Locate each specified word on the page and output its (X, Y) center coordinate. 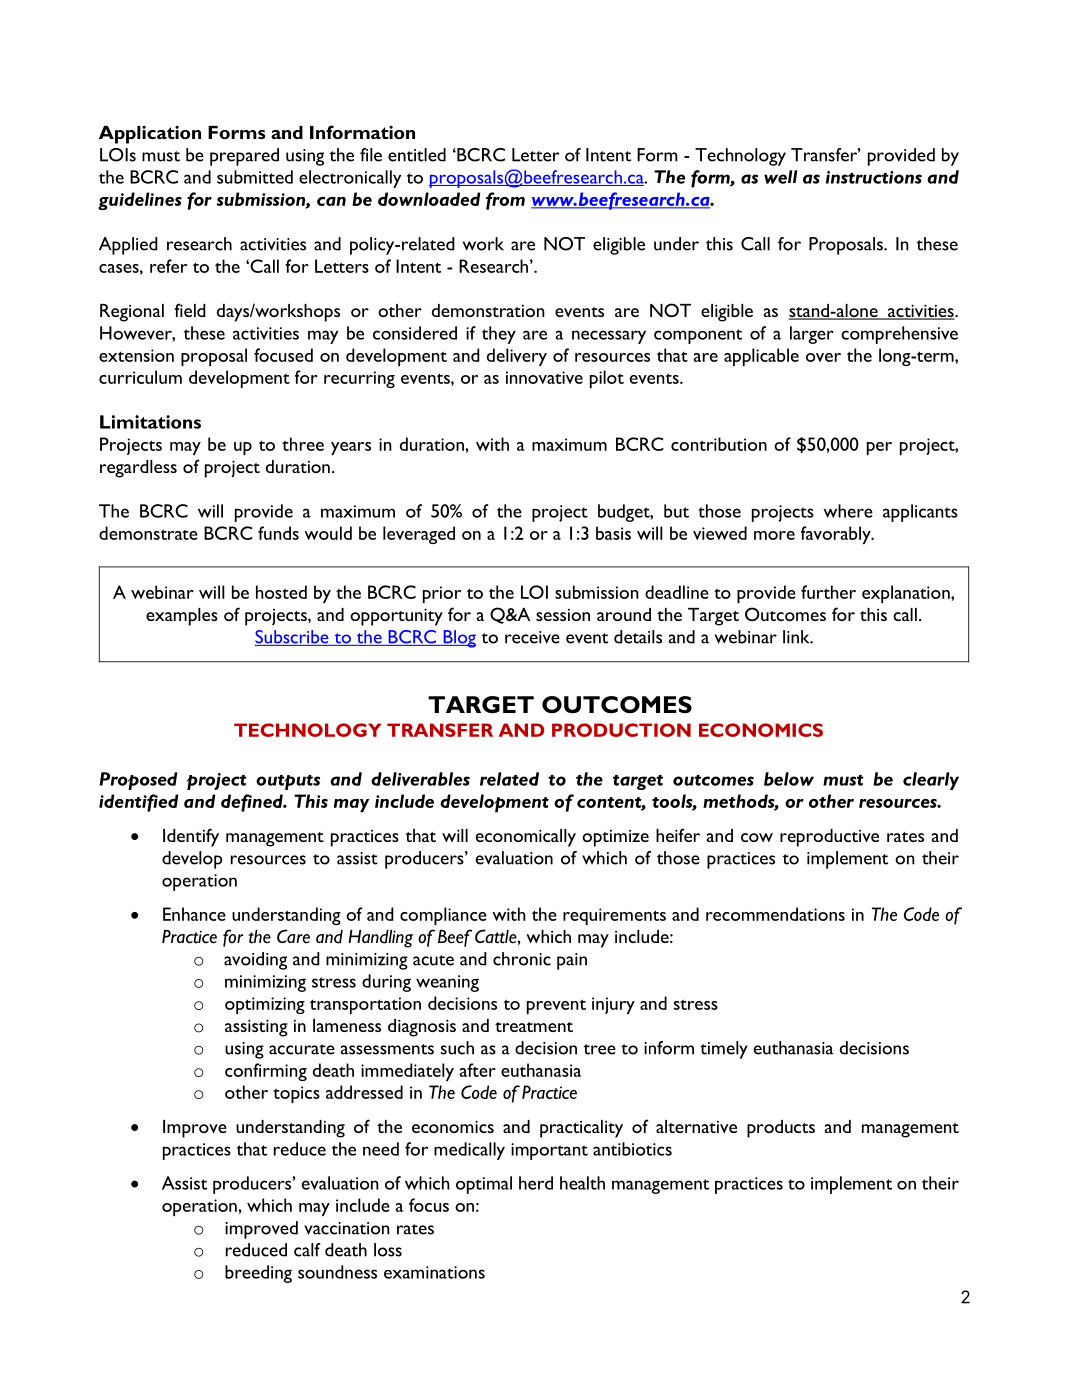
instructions (874, 177)
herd (536, 1183)
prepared (244, 157)
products (781, 1129)
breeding (258, 1274)
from (505, 201)
